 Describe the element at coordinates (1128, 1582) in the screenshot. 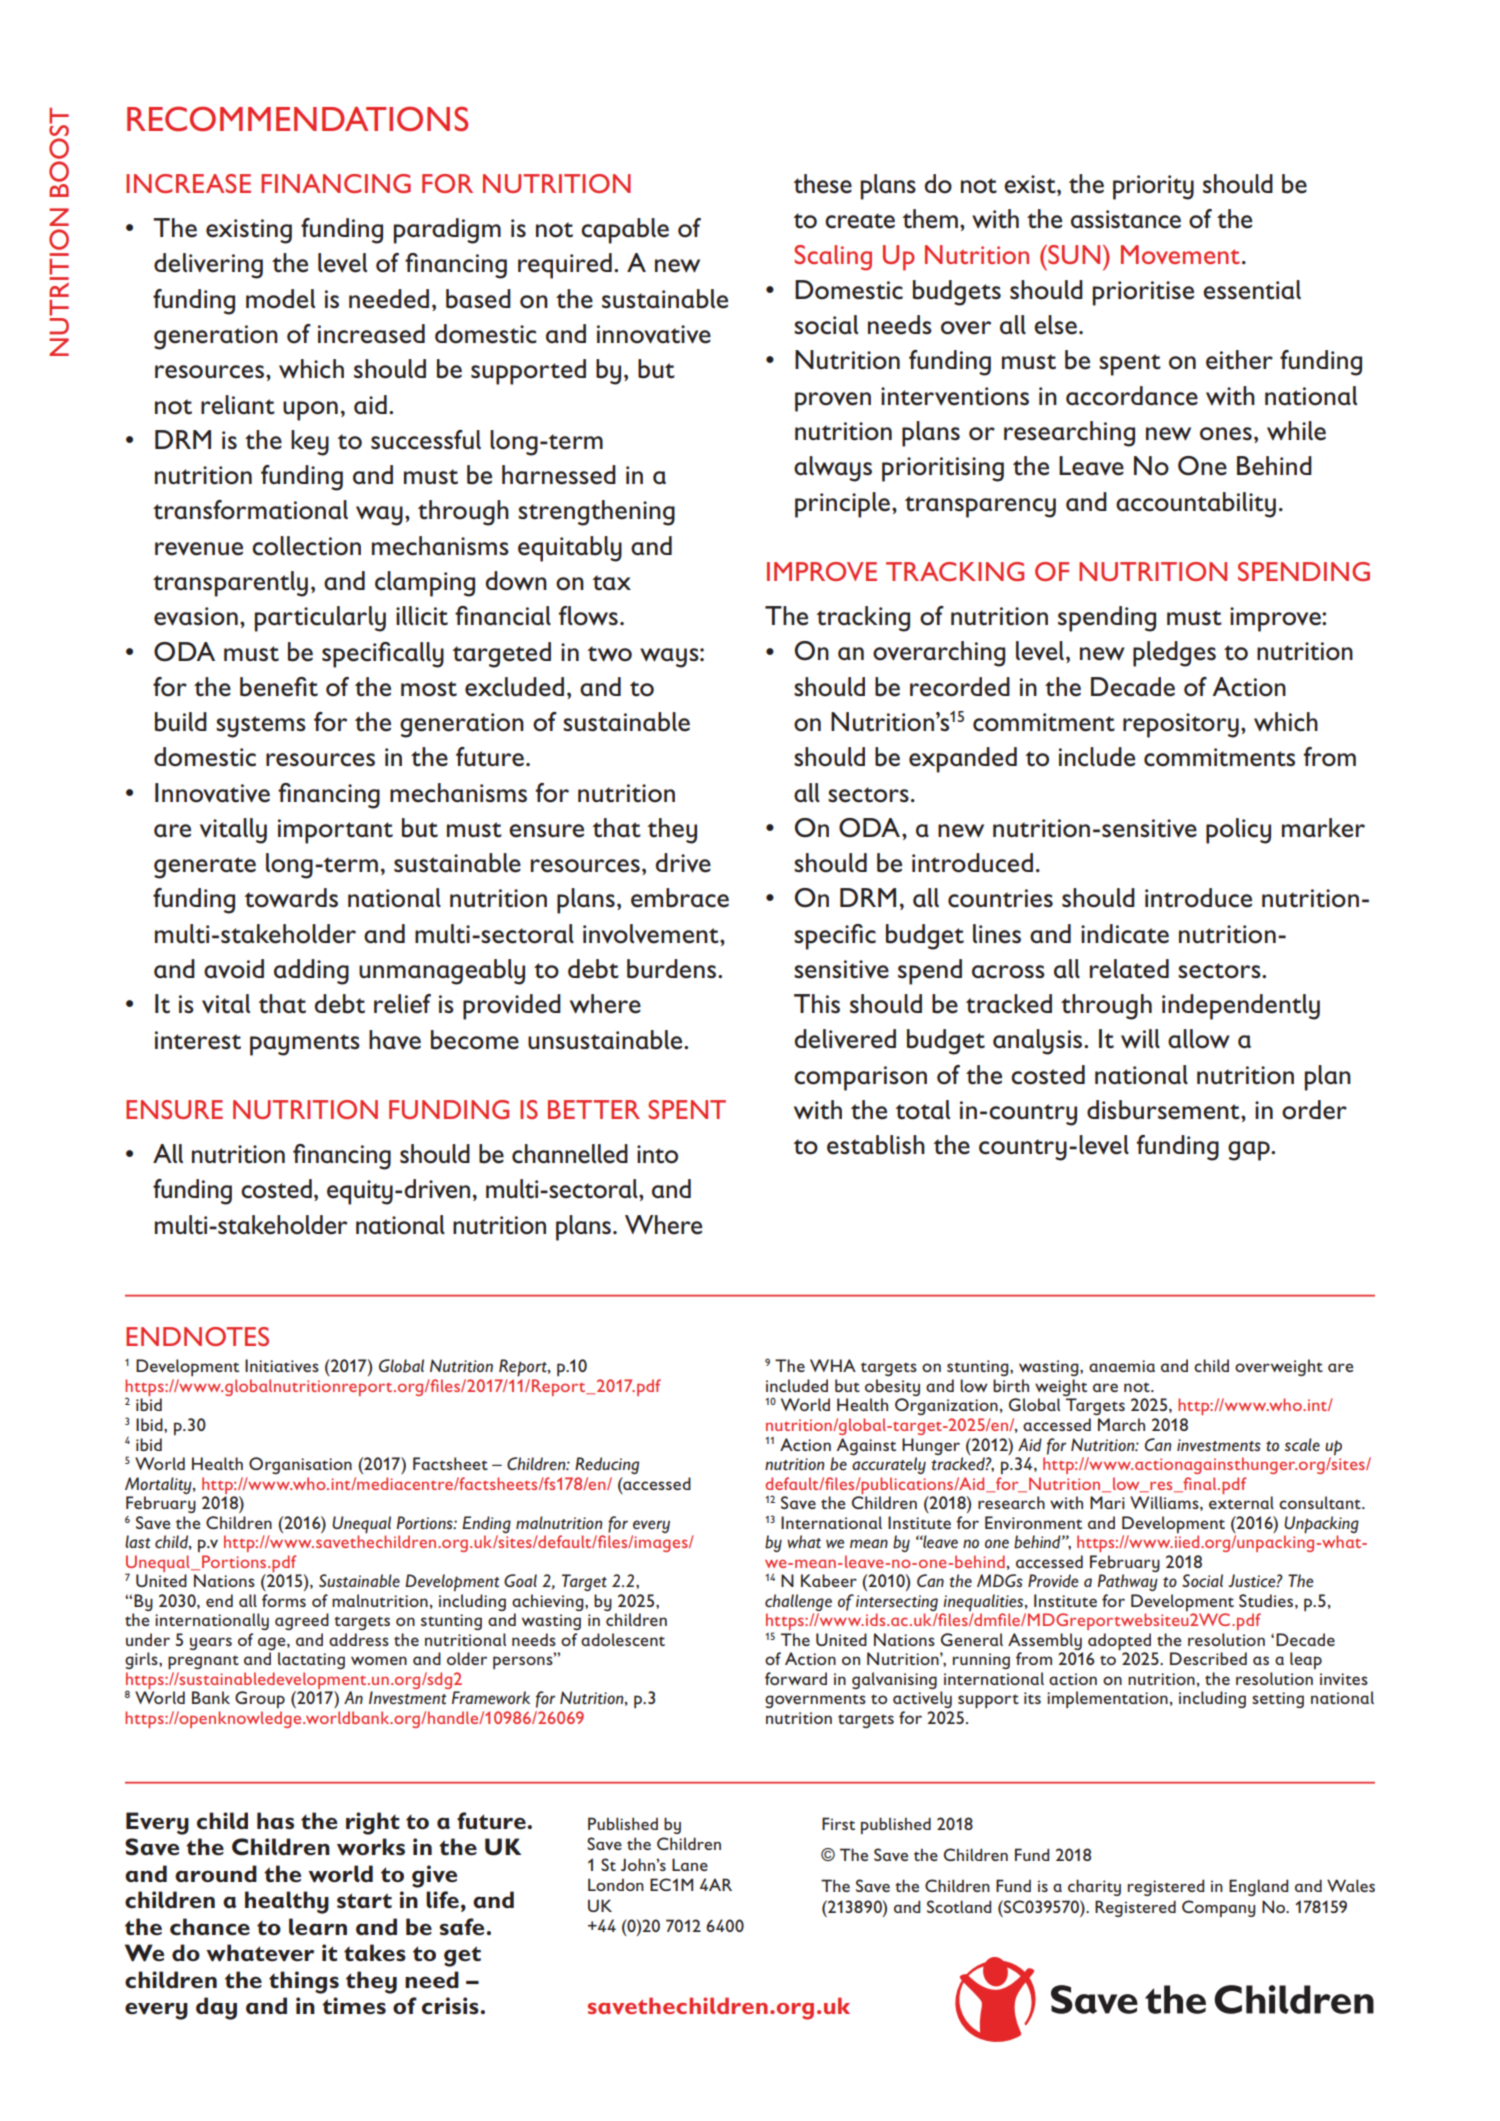

I see `Pathway` at that location.
